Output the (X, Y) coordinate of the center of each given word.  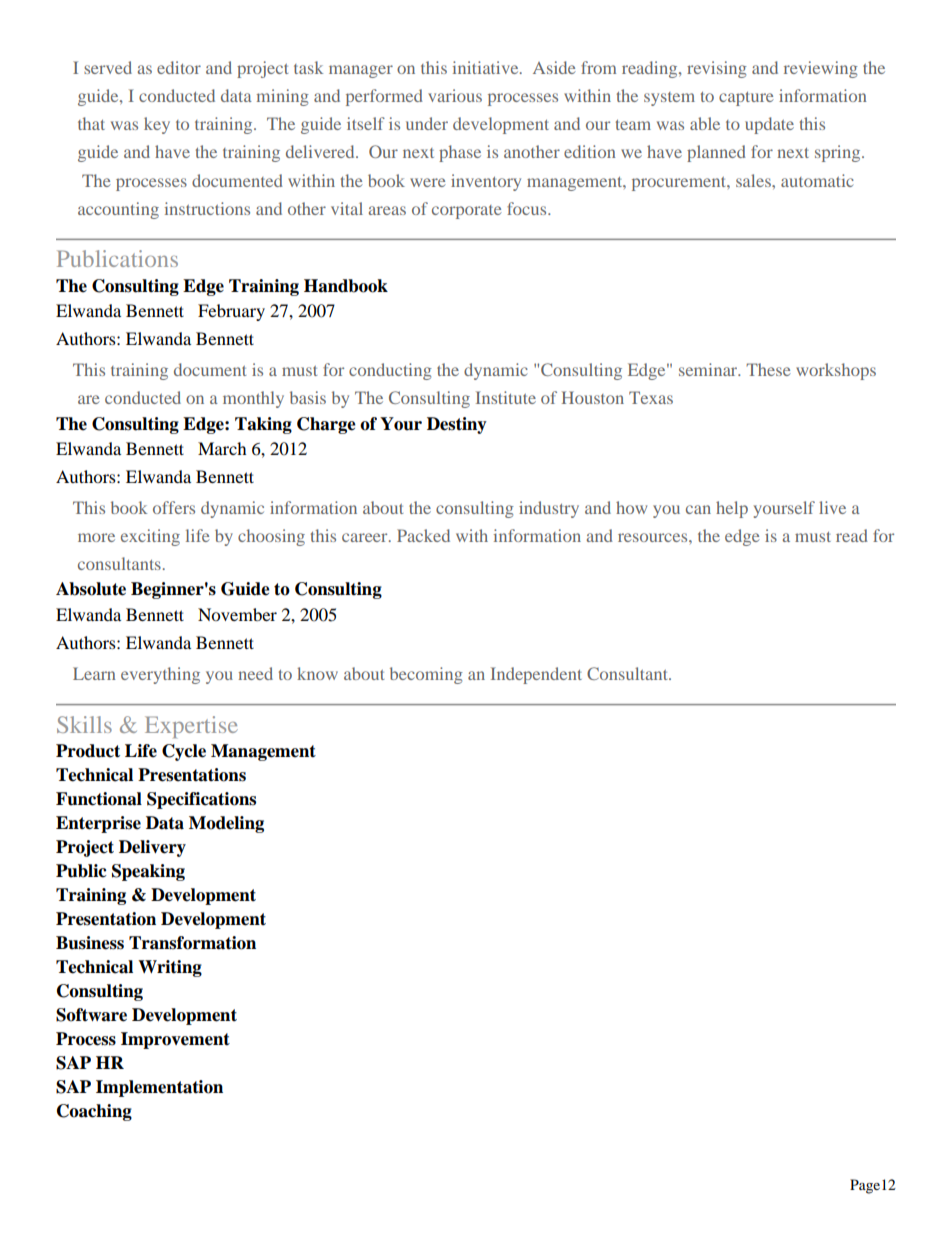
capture (746, 99)
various (455, 95)
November (237, 614)
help (732, 509)
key (157, 125)
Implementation (159, 1088)
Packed (423, 535)
